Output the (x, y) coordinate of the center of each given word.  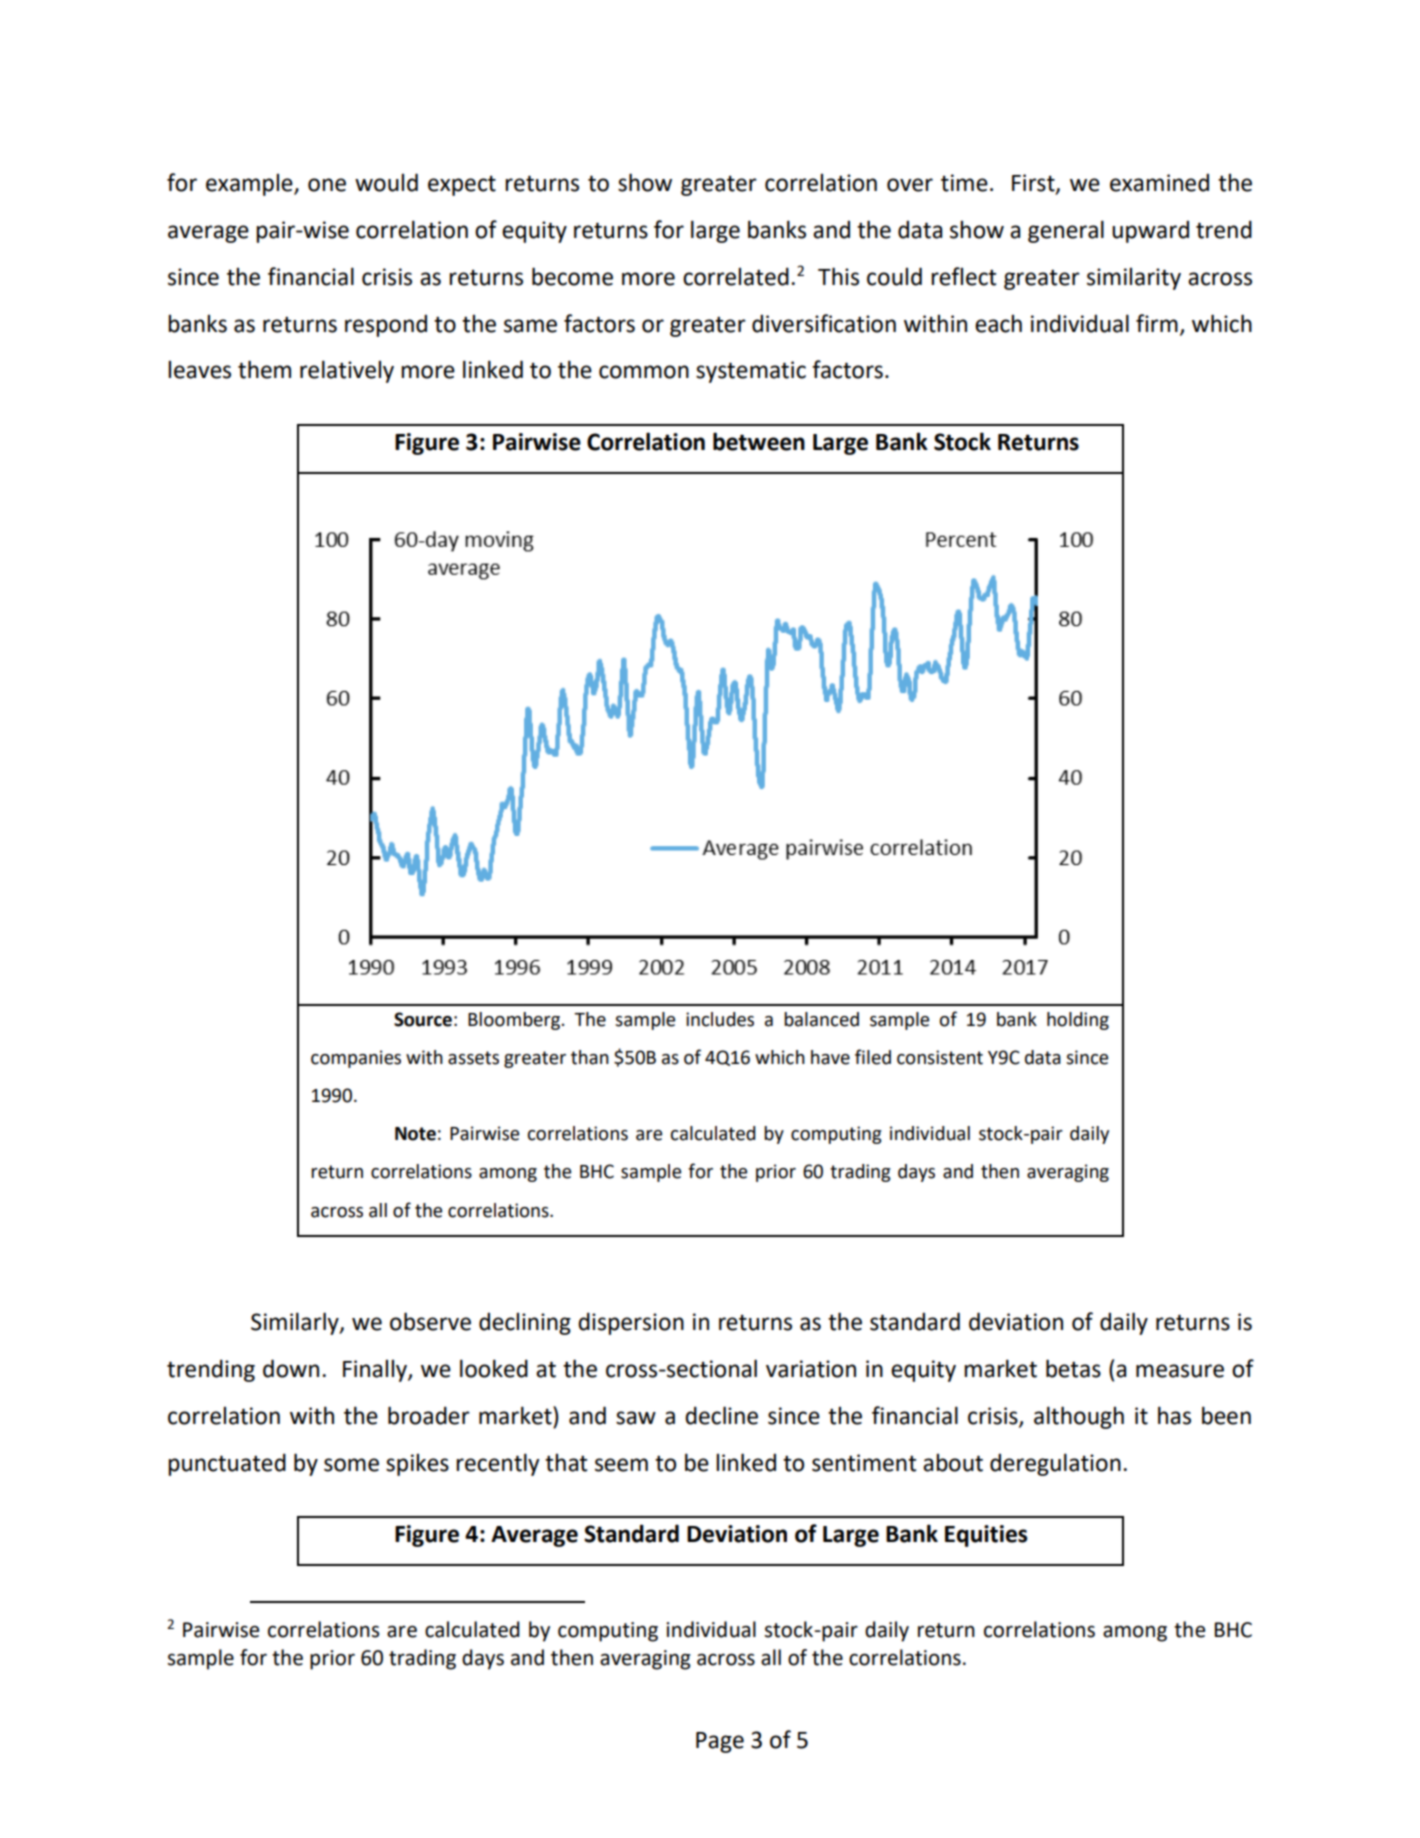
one (327, 185)
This (838, 276)
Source (423, 1019)
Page (720, 1742)
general (1066, 231)
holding (1078, 1021)
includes (720, 1019)
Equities (986, 1536)
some (351, 1465)
